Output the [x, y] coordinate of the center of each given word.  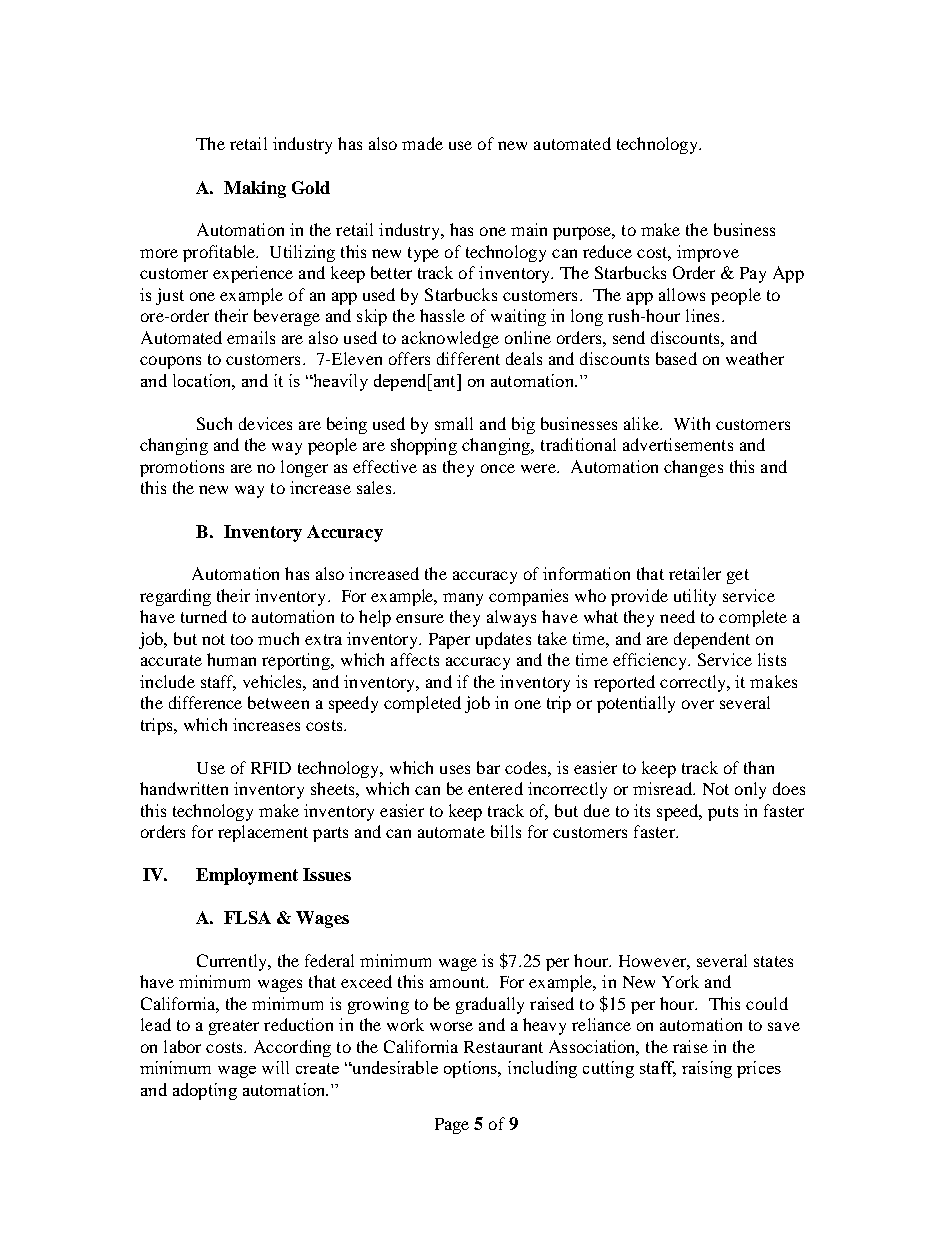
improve [708, 253]
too [242, 639]
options [472, 1069]
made [422, 143]
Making [255, 189]
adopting [205, 1091]
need [677, 616]
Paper [449, 641]
